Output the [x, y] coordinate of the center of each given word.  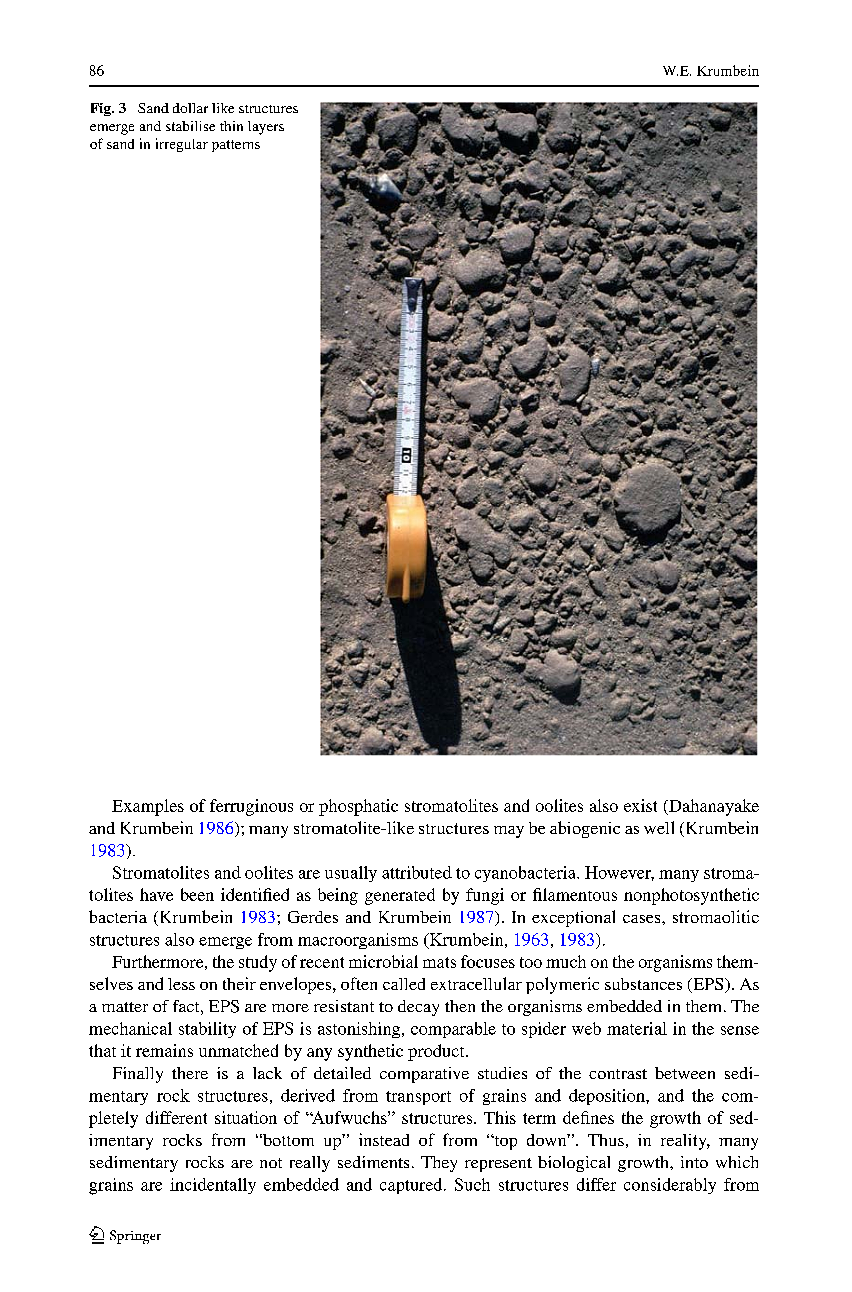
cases [643, 919]
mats [439, 962]
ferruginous [251, 807]
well [659, 827]
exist [640, 805]
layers [266, 128]
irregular [182, 145]
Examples [148, 807]
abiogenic [585, 829]
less [181, 984]
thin [231, 126]
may [509, 832]
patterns [236, 146]
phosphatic [358, 807]
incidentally [213, 1186]
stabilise [190, 126]
